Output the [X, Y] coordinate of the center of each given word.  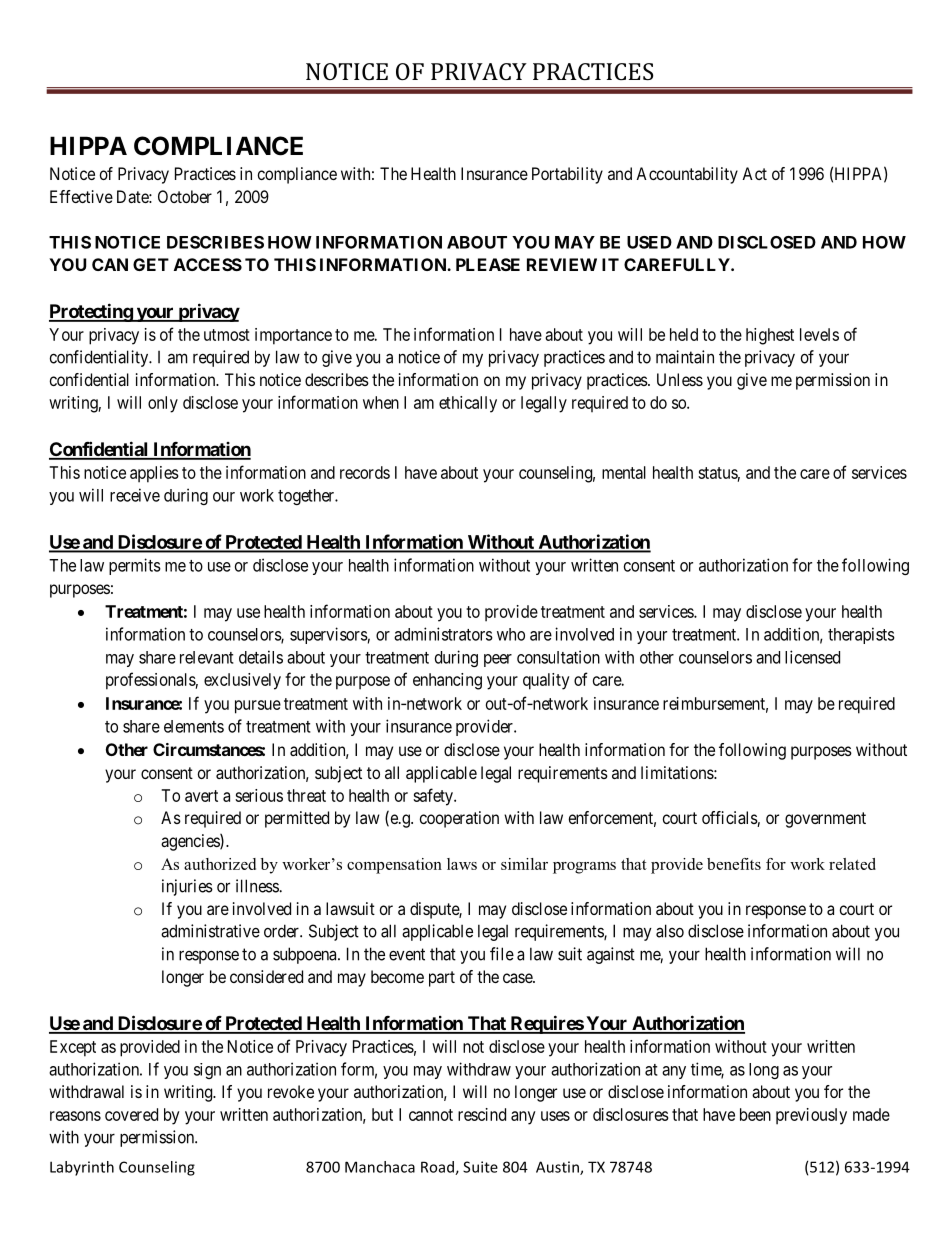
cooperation [459, 819]
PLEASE [488, 264]
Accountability [687, 175]
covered [131, 1114]
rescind [482, 1114]
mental [624, 472]
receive [135, 495]
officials [730, 819]
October [185, 196]
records [365, 472]
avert [201, 796]
